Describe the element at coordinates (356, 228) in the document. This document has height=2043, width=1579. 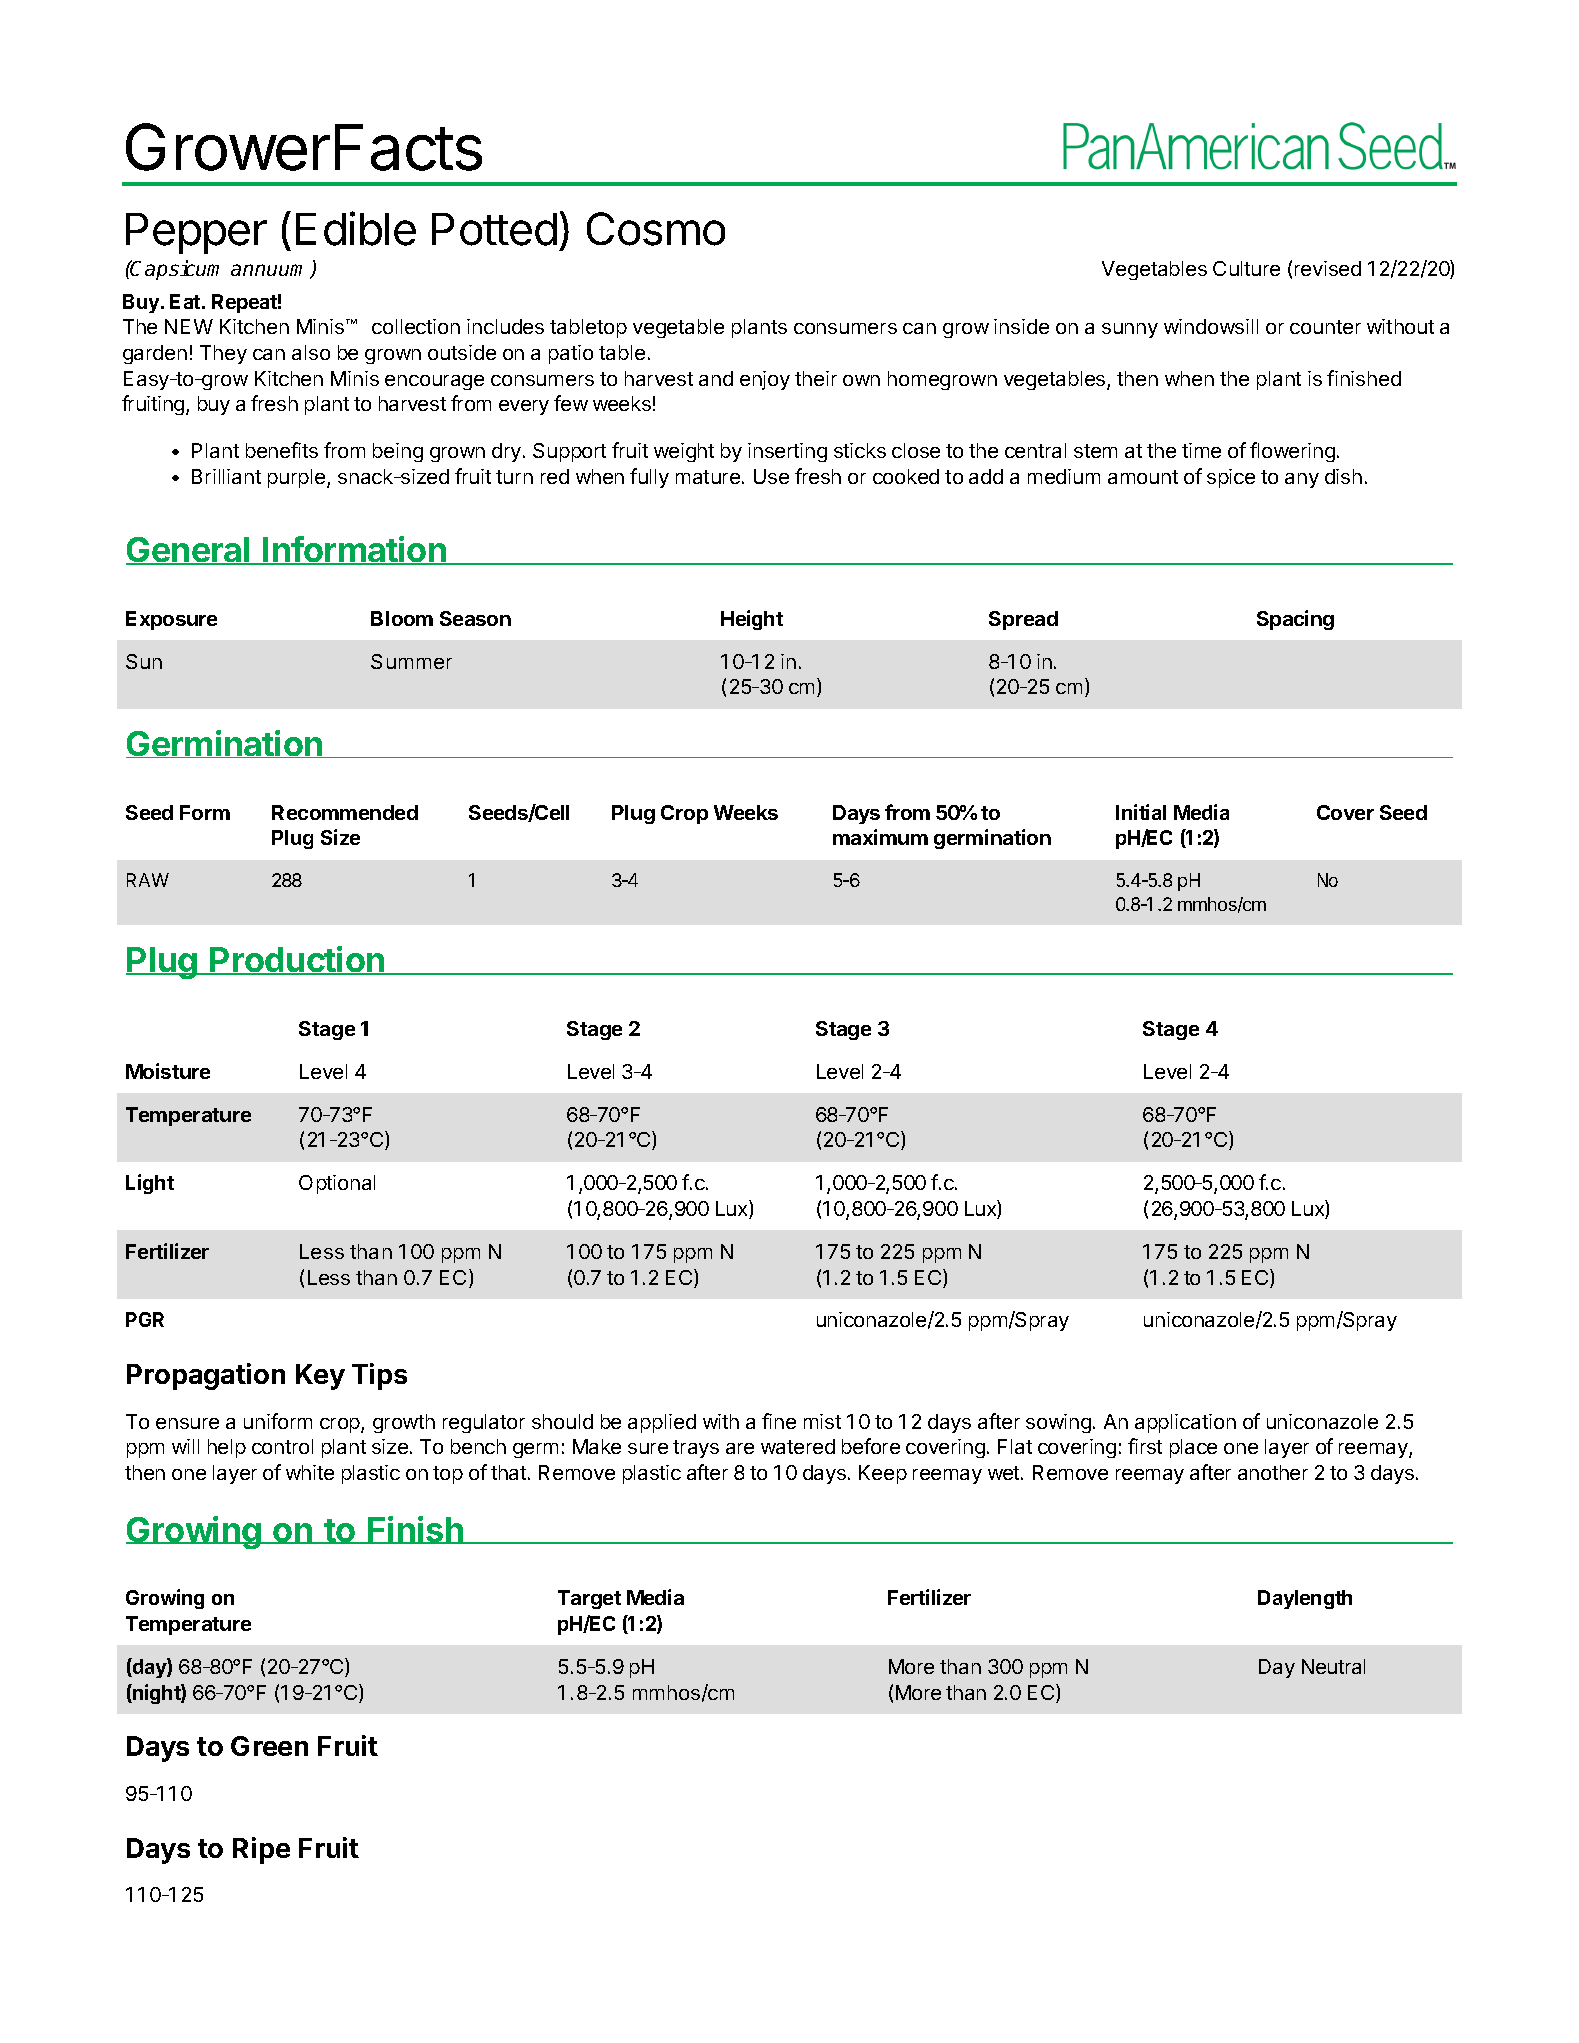
I see `Edible` at that location.
